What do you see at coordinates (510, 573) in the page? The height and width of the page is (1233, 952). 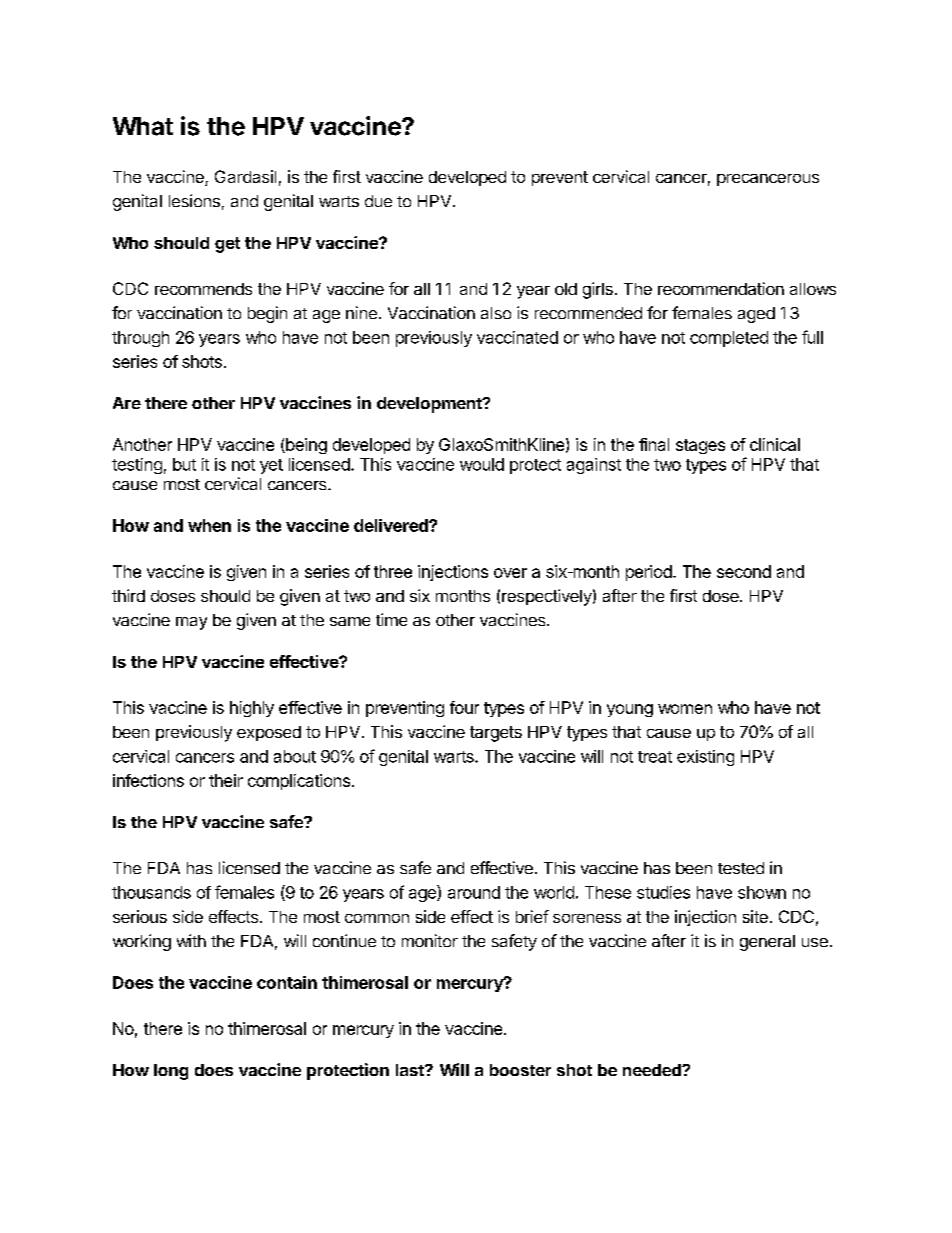 I see `over` at bounding box center [510, 573].
